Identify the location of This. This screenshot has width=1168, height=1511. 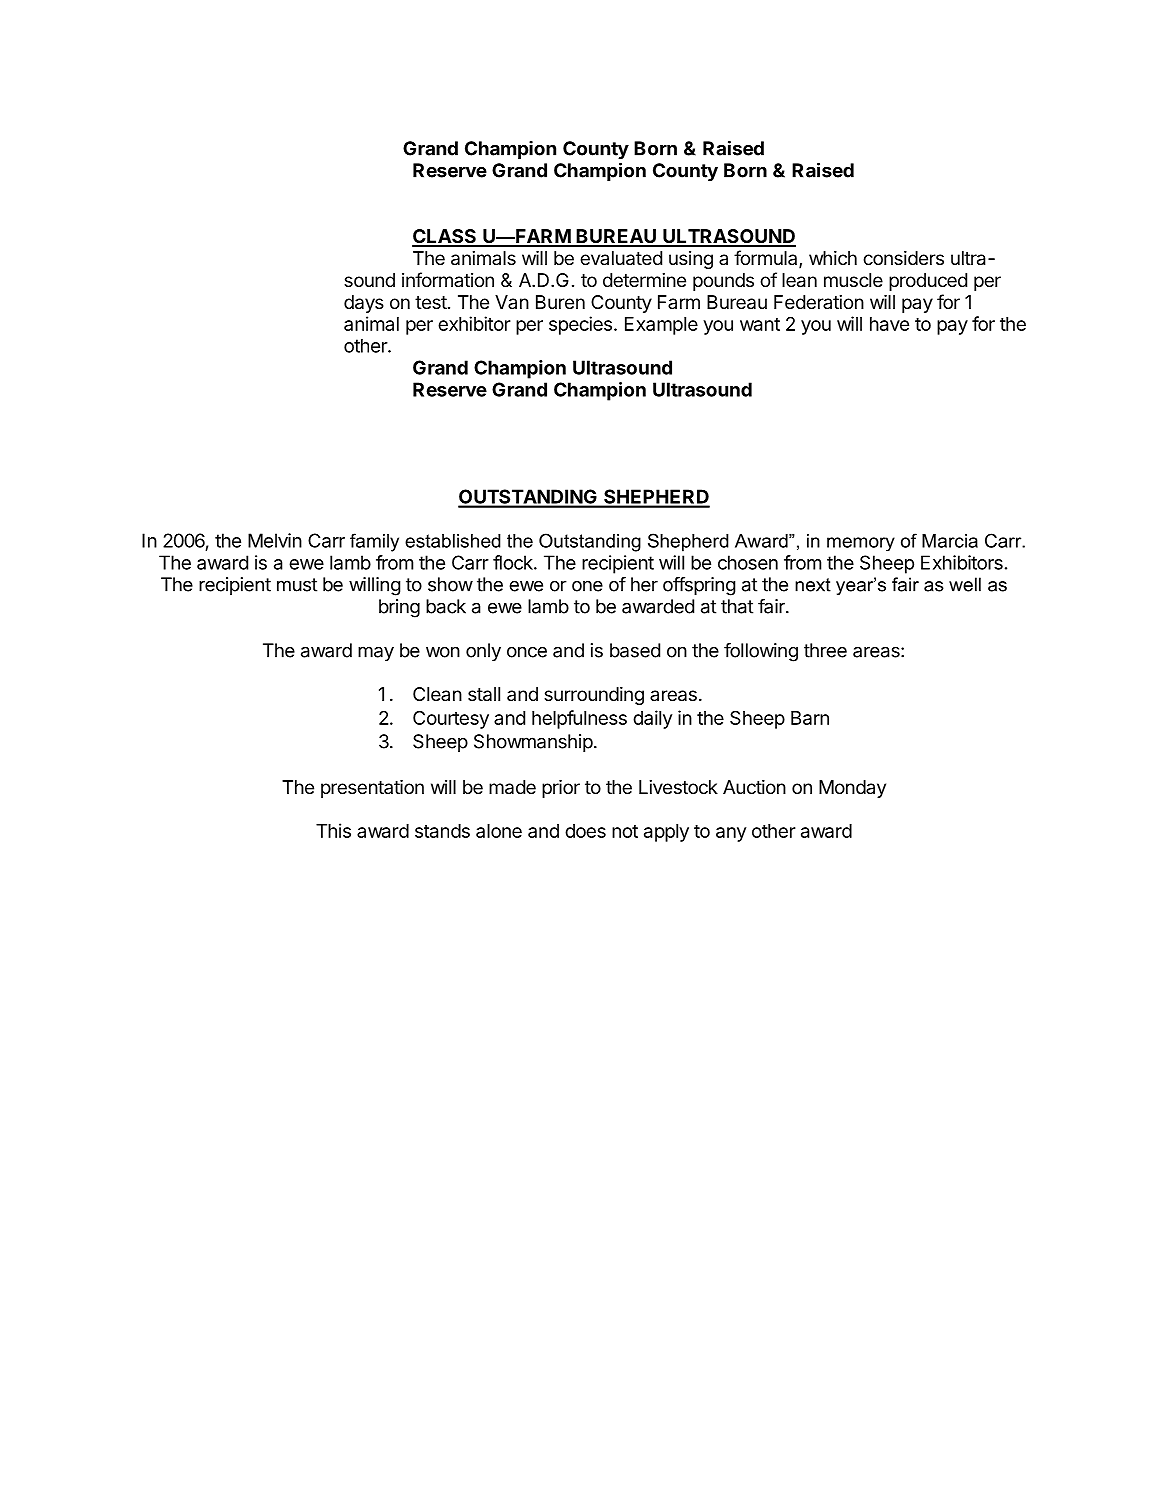
(333, 830).
